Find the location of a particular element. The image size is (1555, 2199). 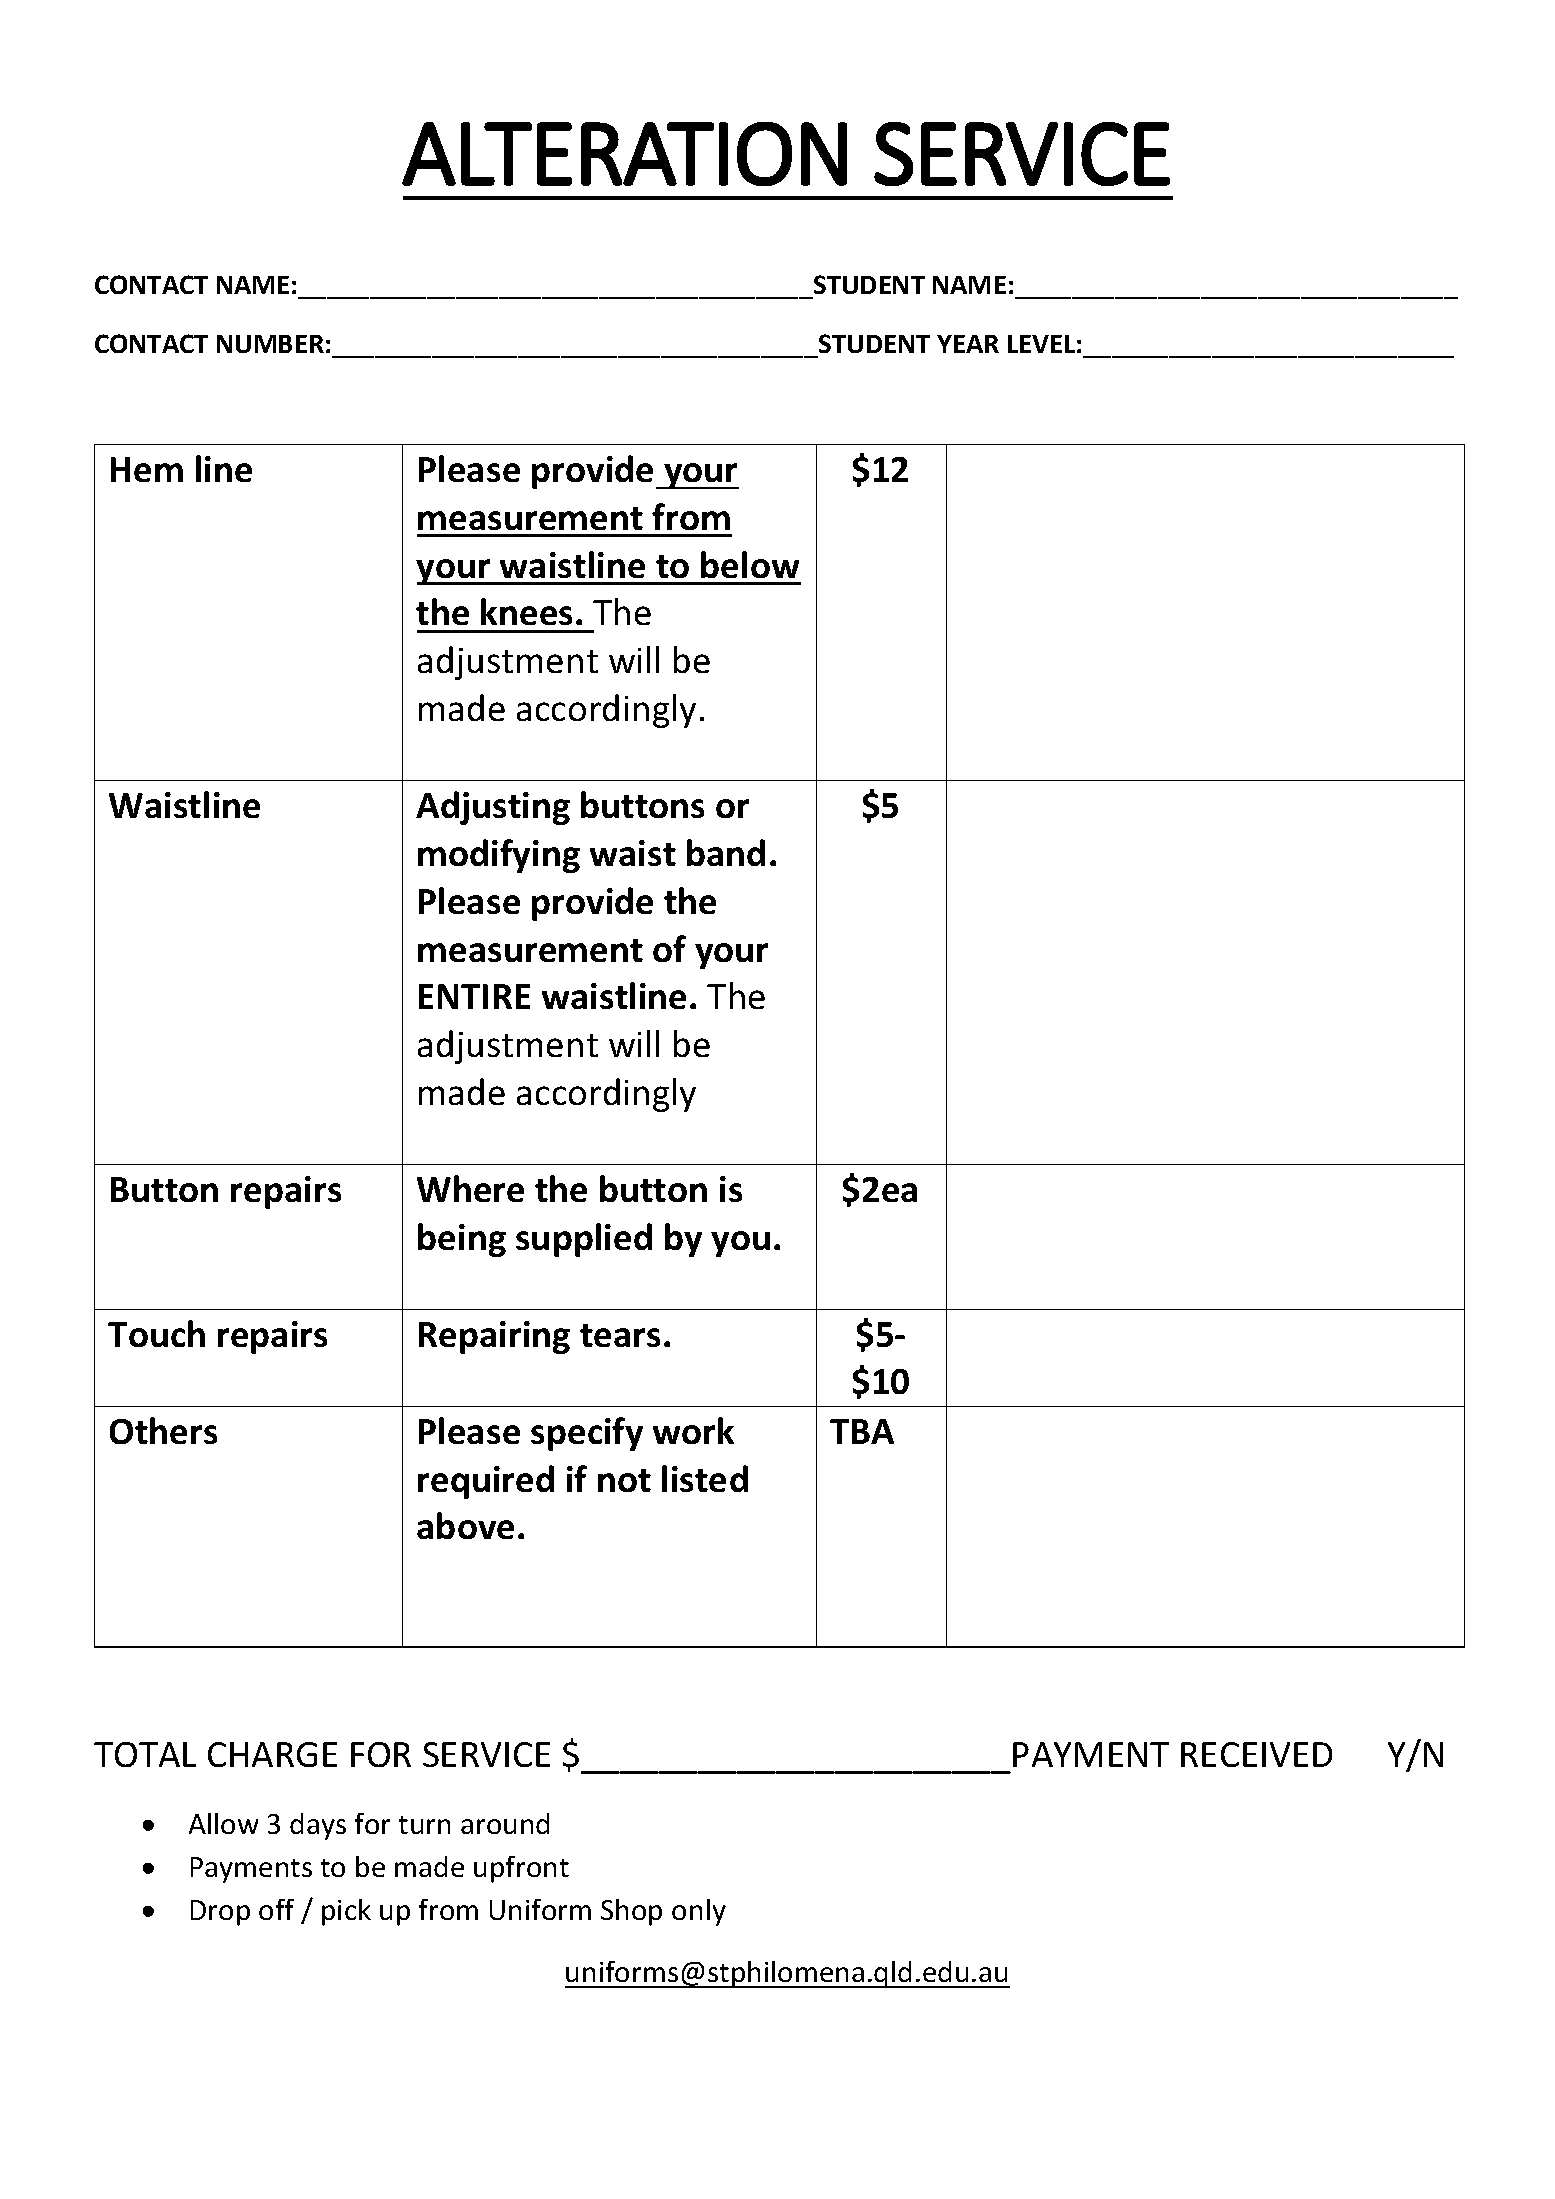

modifying is located at coordinates (499, 856).
